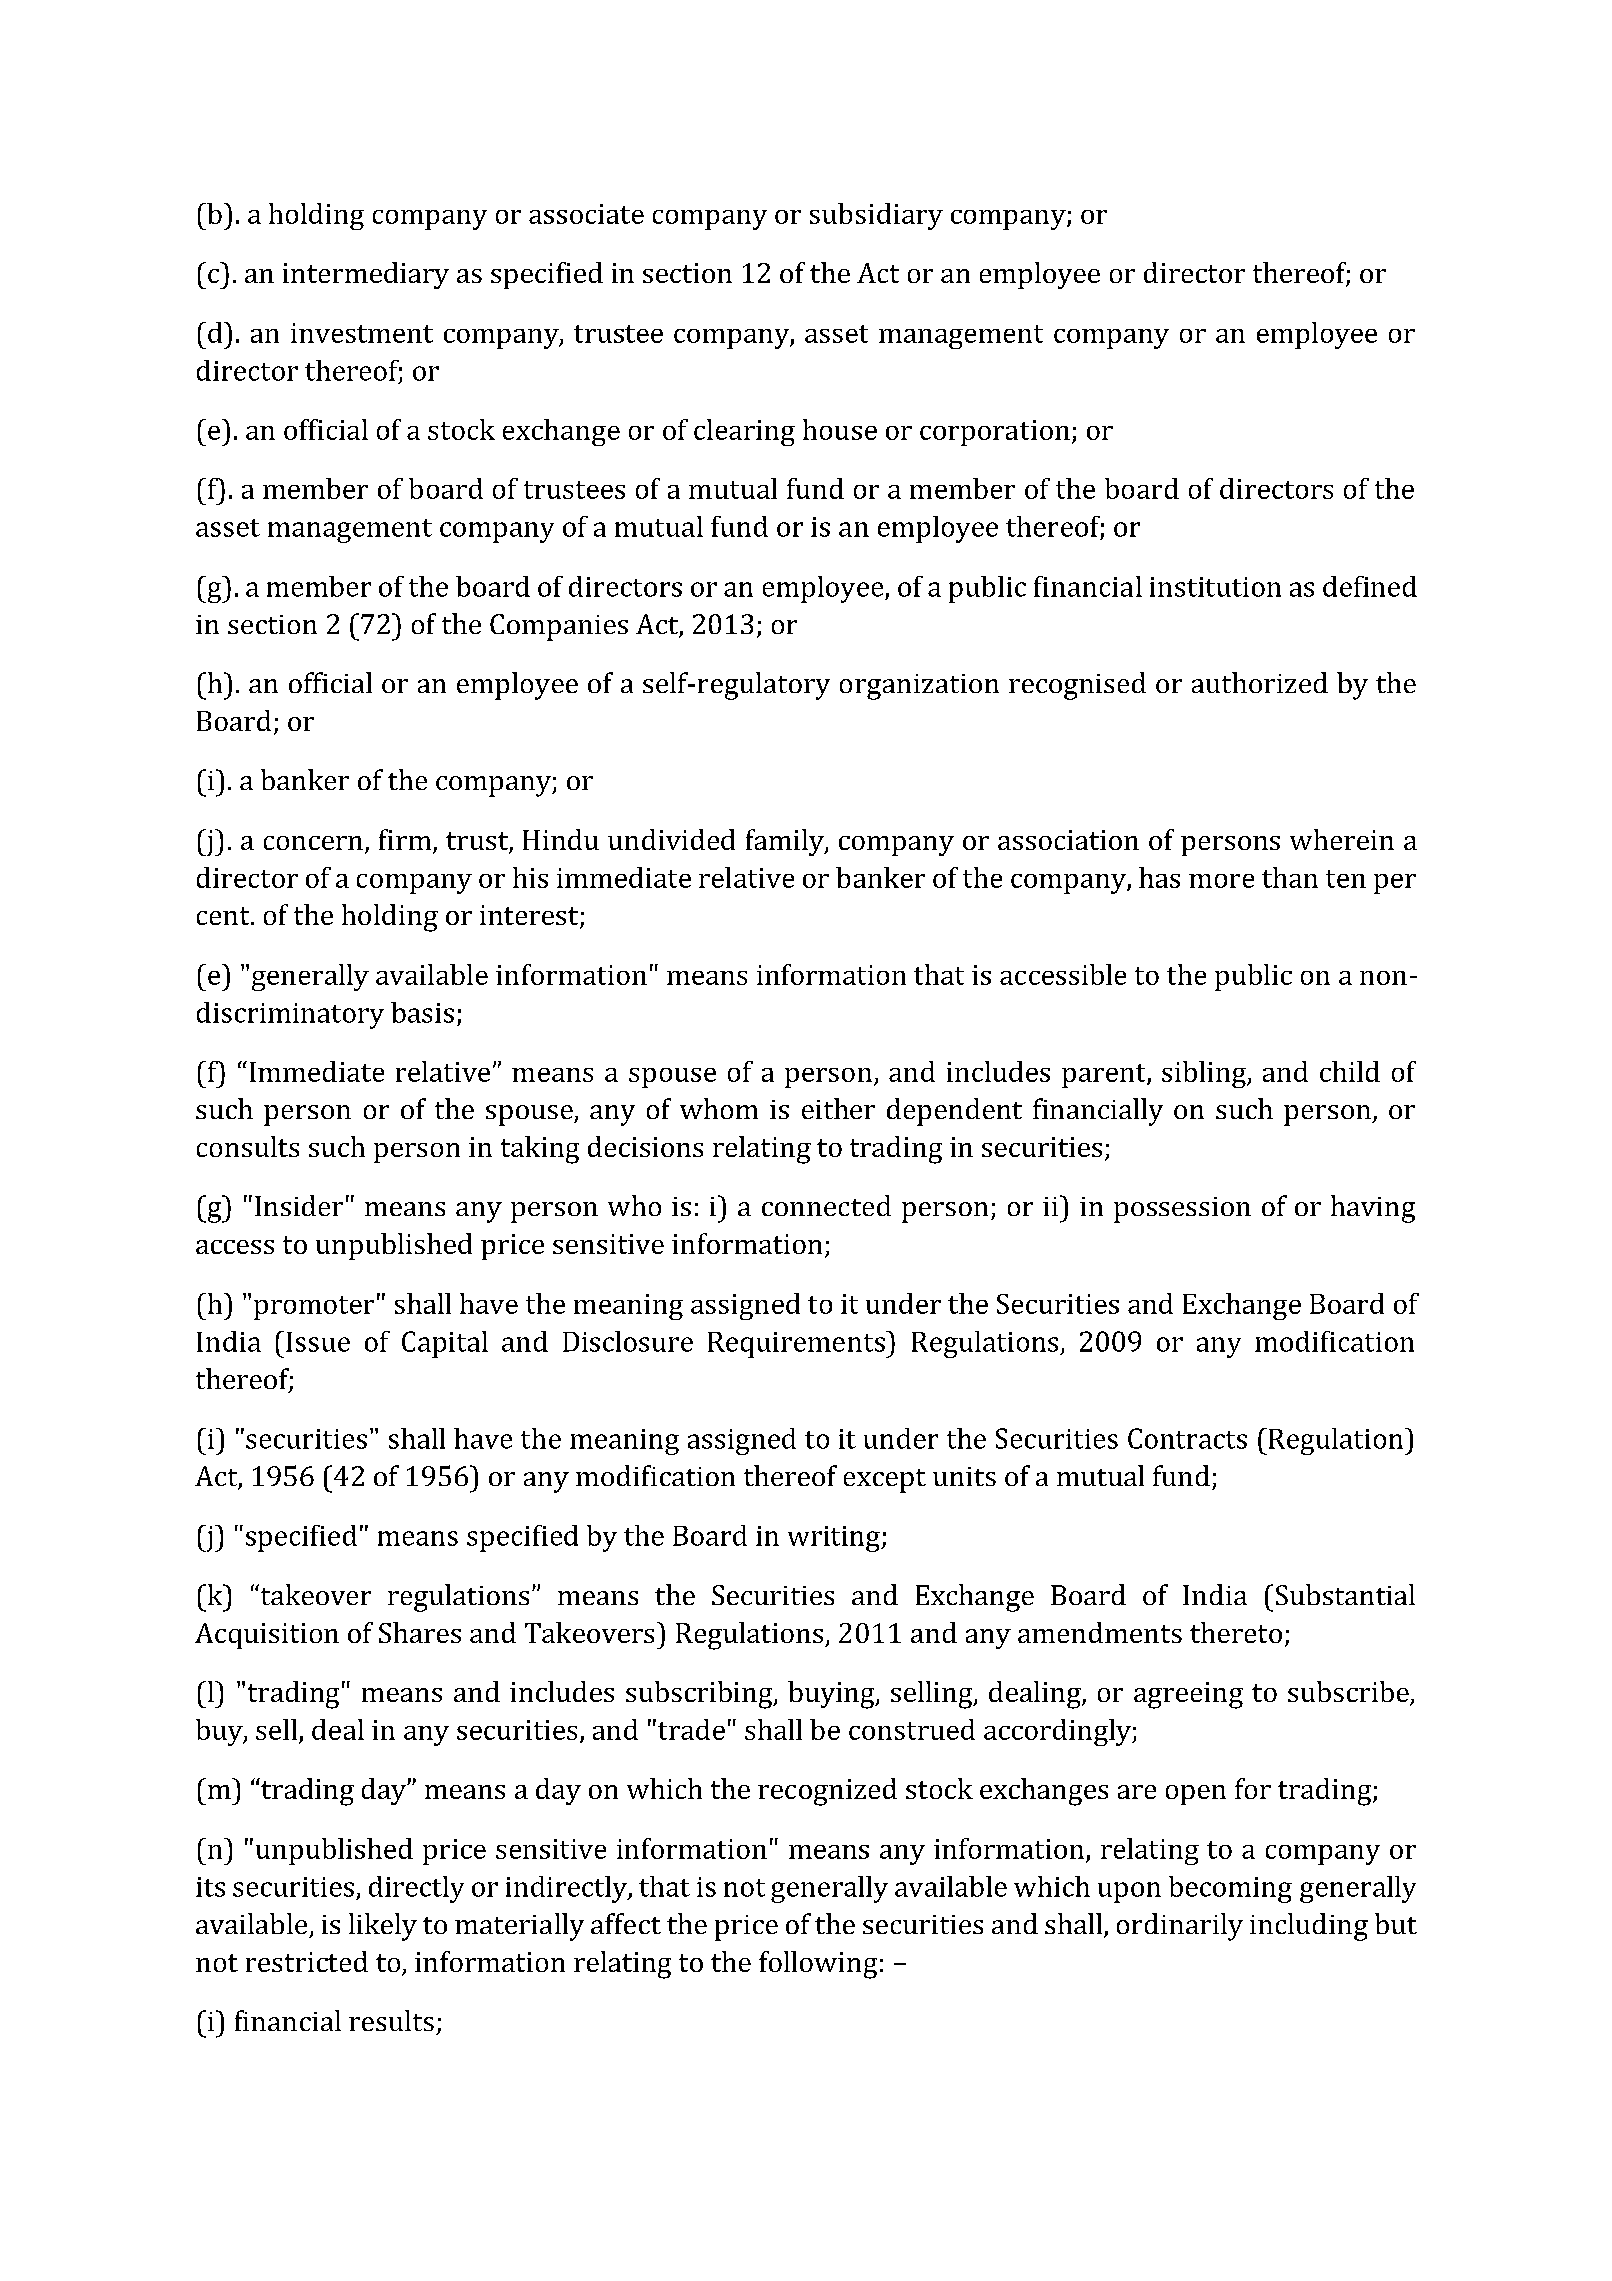  Describe the element at coordinates (995, 433) in the document. I see `corporation` at that location.
